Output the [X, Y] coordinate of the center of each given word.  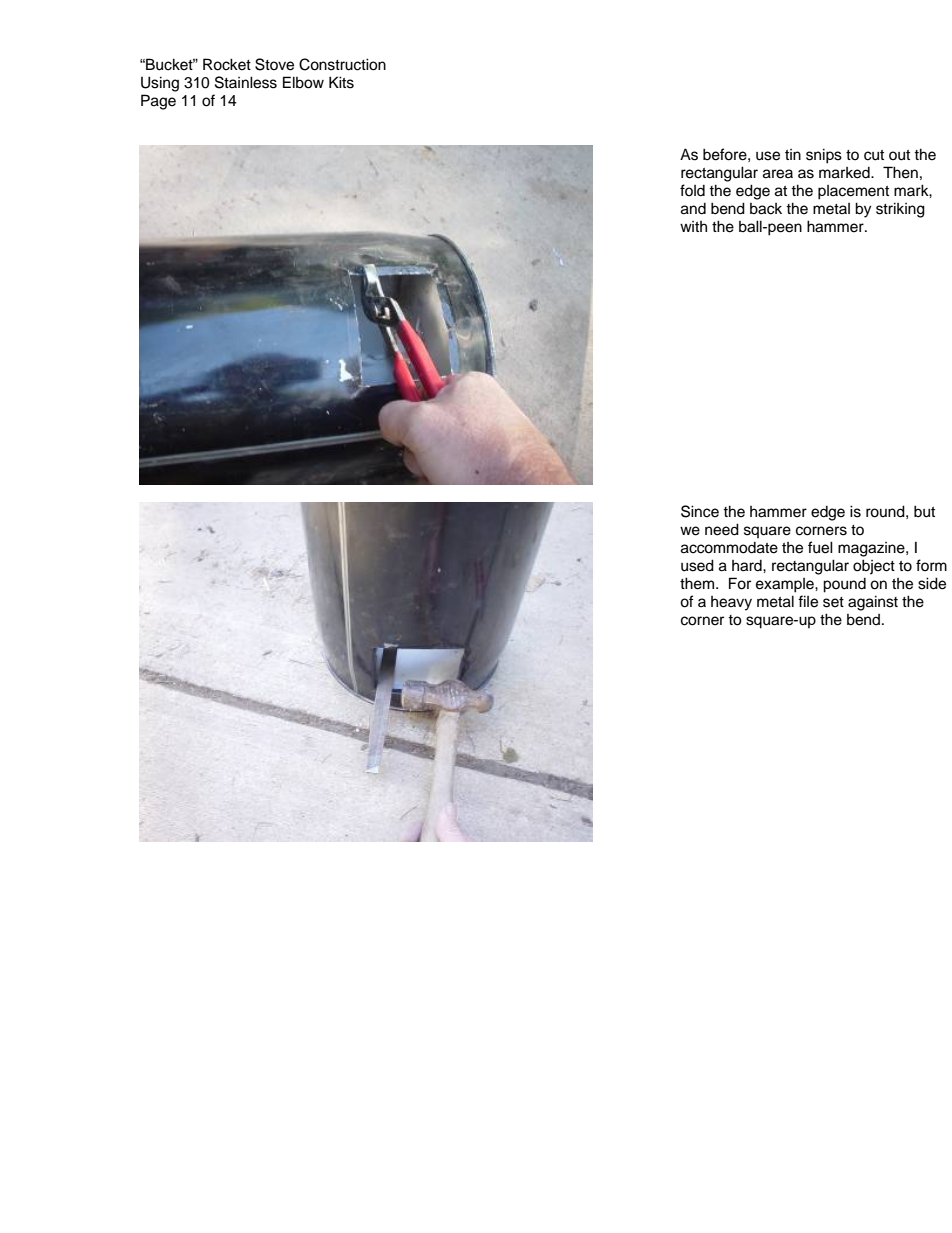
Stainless [246, 82]
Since [700, 511]
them [698, 583]
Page [158, 102]
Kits [341, 82]
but [924, 511]
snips [824, 156]
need [722, 529]
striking [900, 210]
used [697, 565]
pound [844, 585]
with [693, 226]
